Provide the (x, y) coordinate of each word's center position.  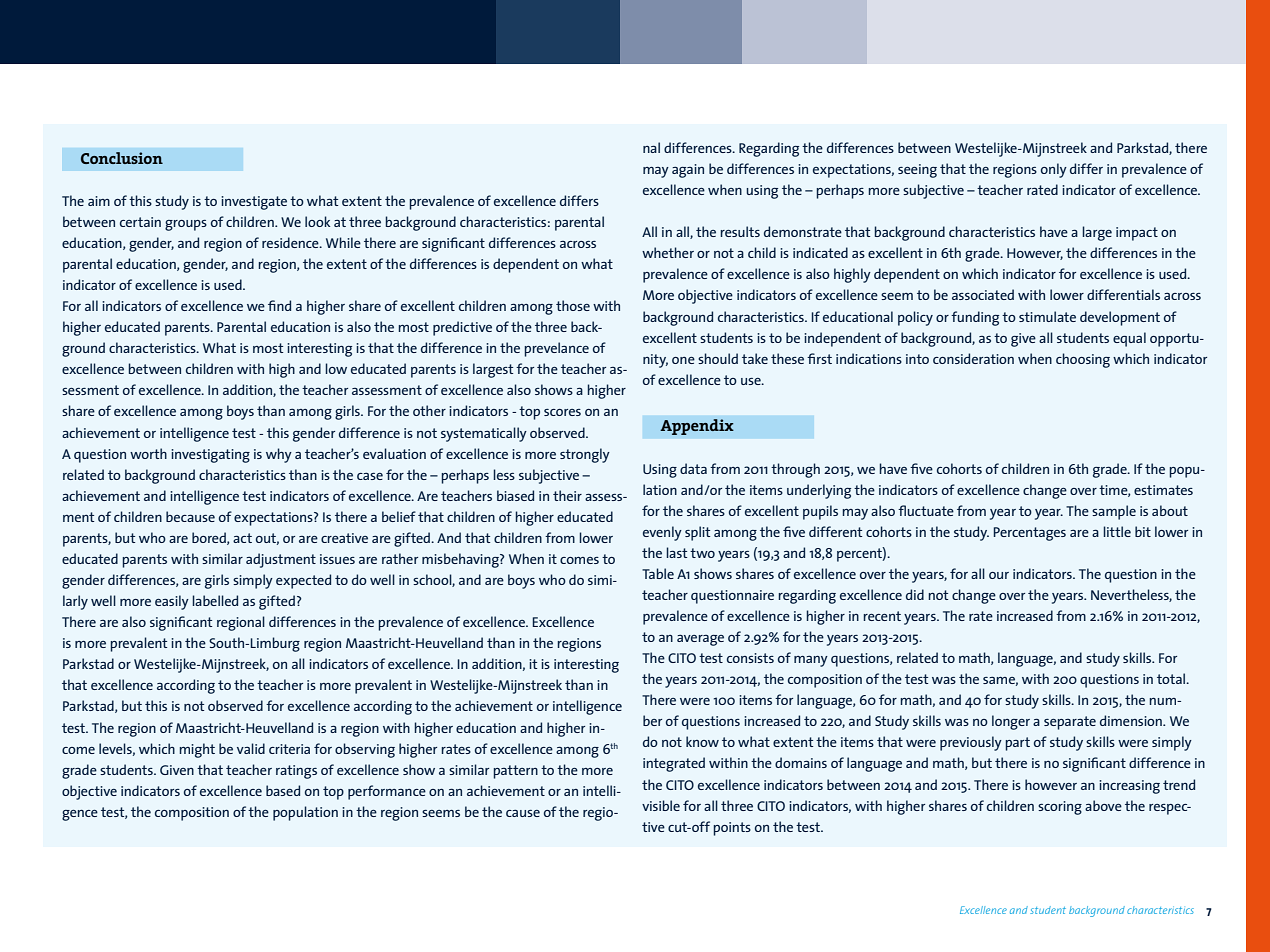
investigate (254, 203)
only (1054, 170)
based (283, 790)
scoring (1060, 808)
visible (661, 805)
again (688, 171)
